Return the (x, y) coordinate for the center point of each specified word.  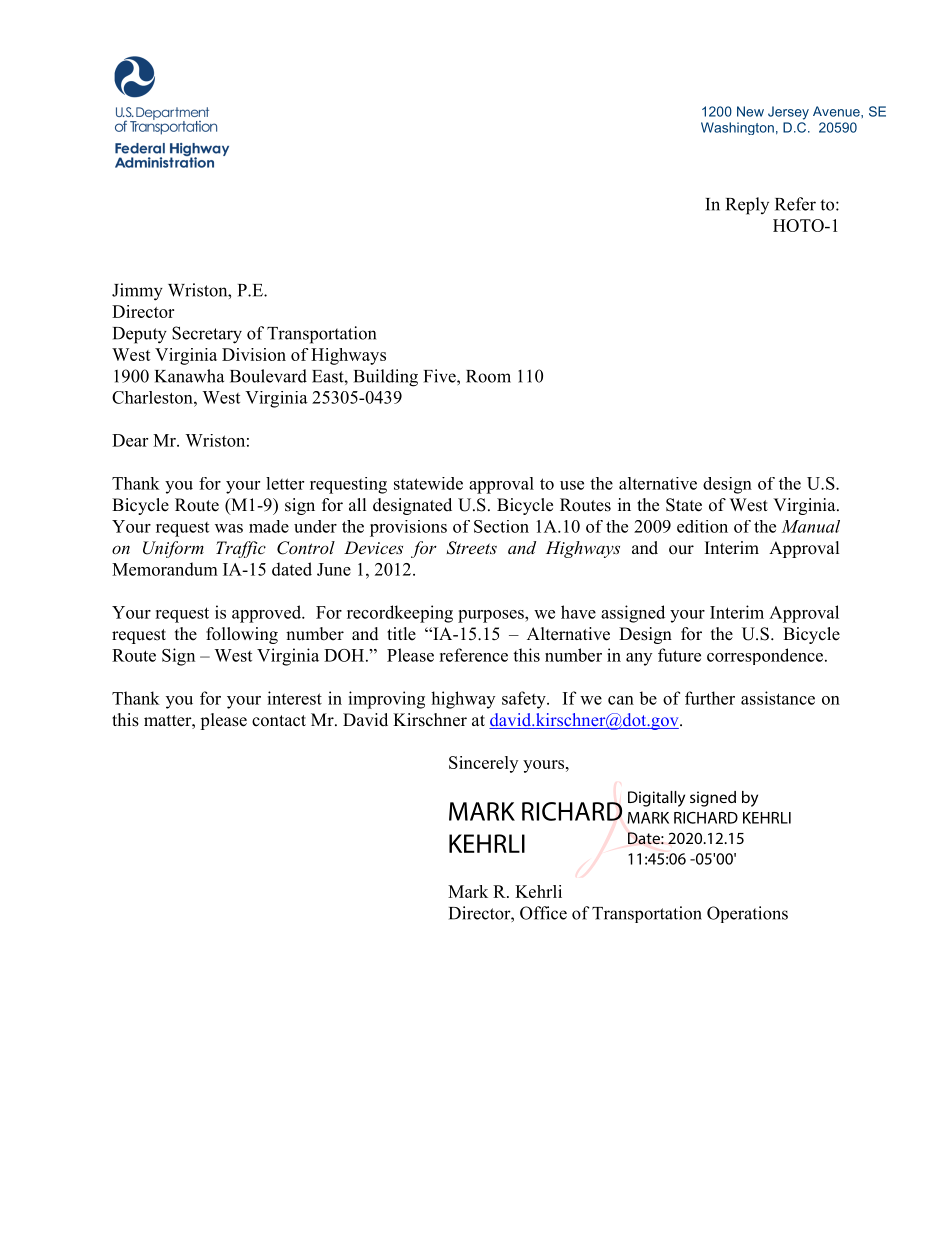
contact (279, 721)
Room (488, 376)
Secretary (207, 335)
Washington (737, 128)
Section (501, 526)
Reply (747, 206)
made (269, 526)
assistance (778, 698)
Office (543, 913)
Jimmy (137, 292)
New (750, 111)
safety (525, 700)
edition (702, 526)
